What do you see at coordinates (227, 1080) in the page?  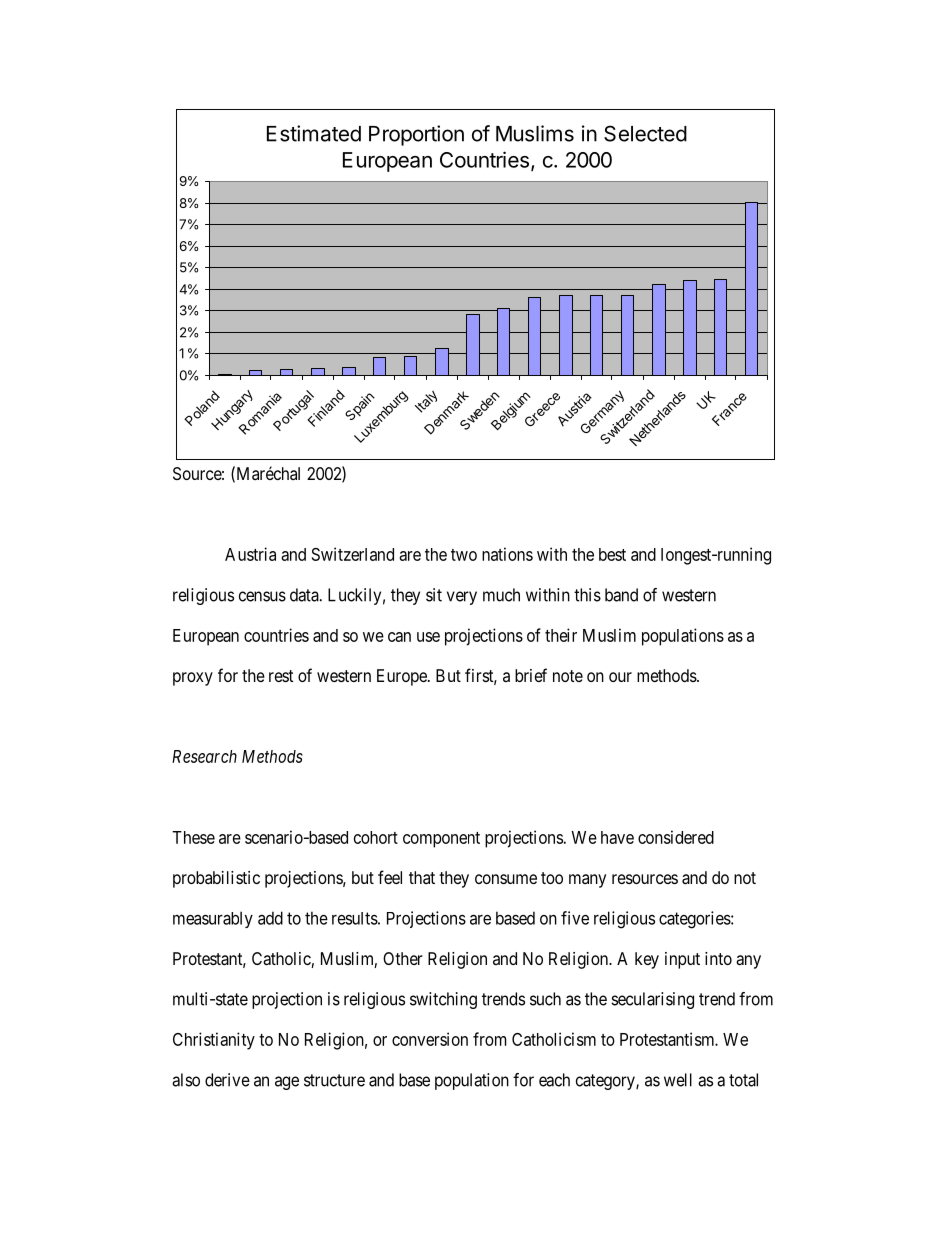 I see `derive` at bounding box center [227, 1080].
